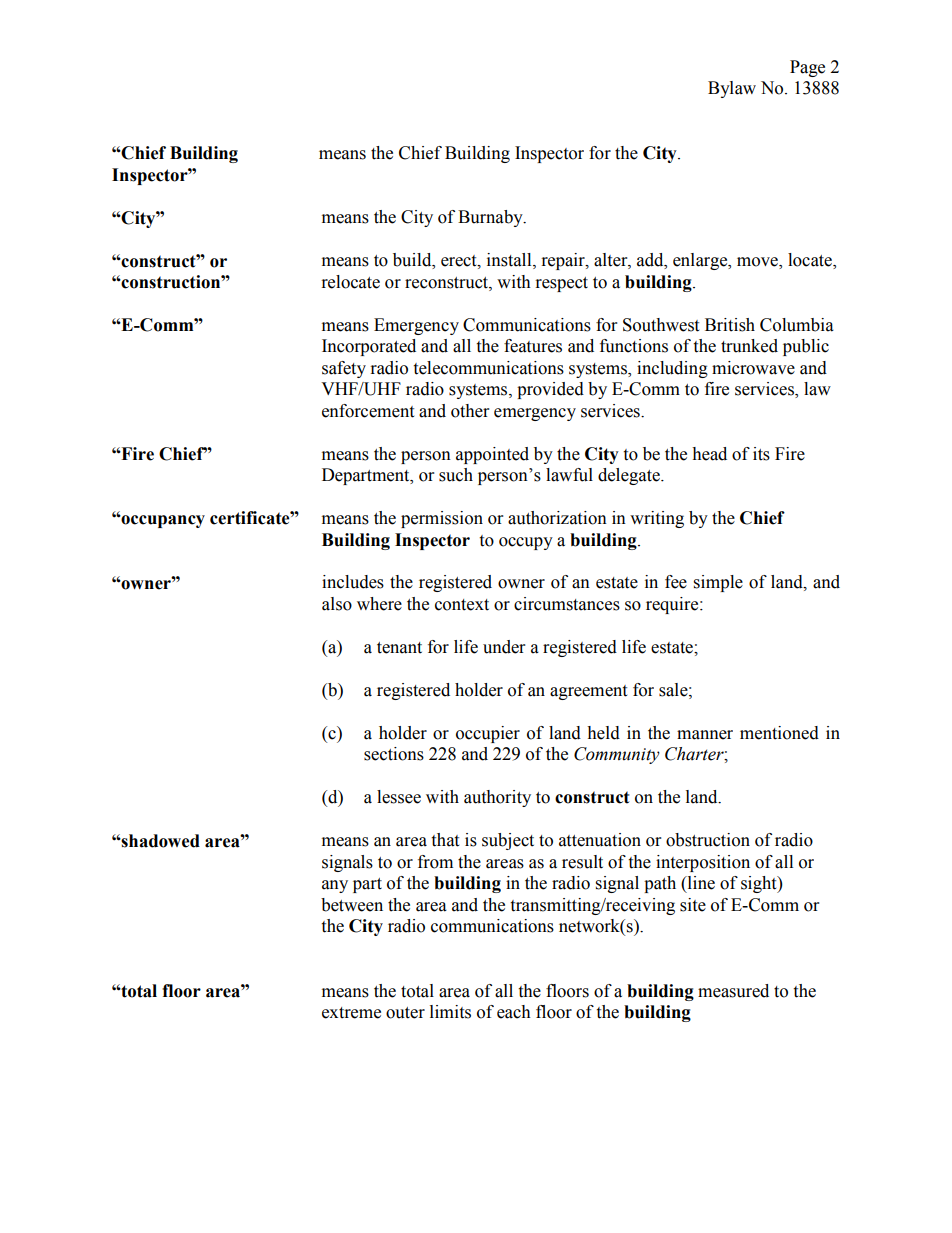  I want to click on features, so click(533, 346).
